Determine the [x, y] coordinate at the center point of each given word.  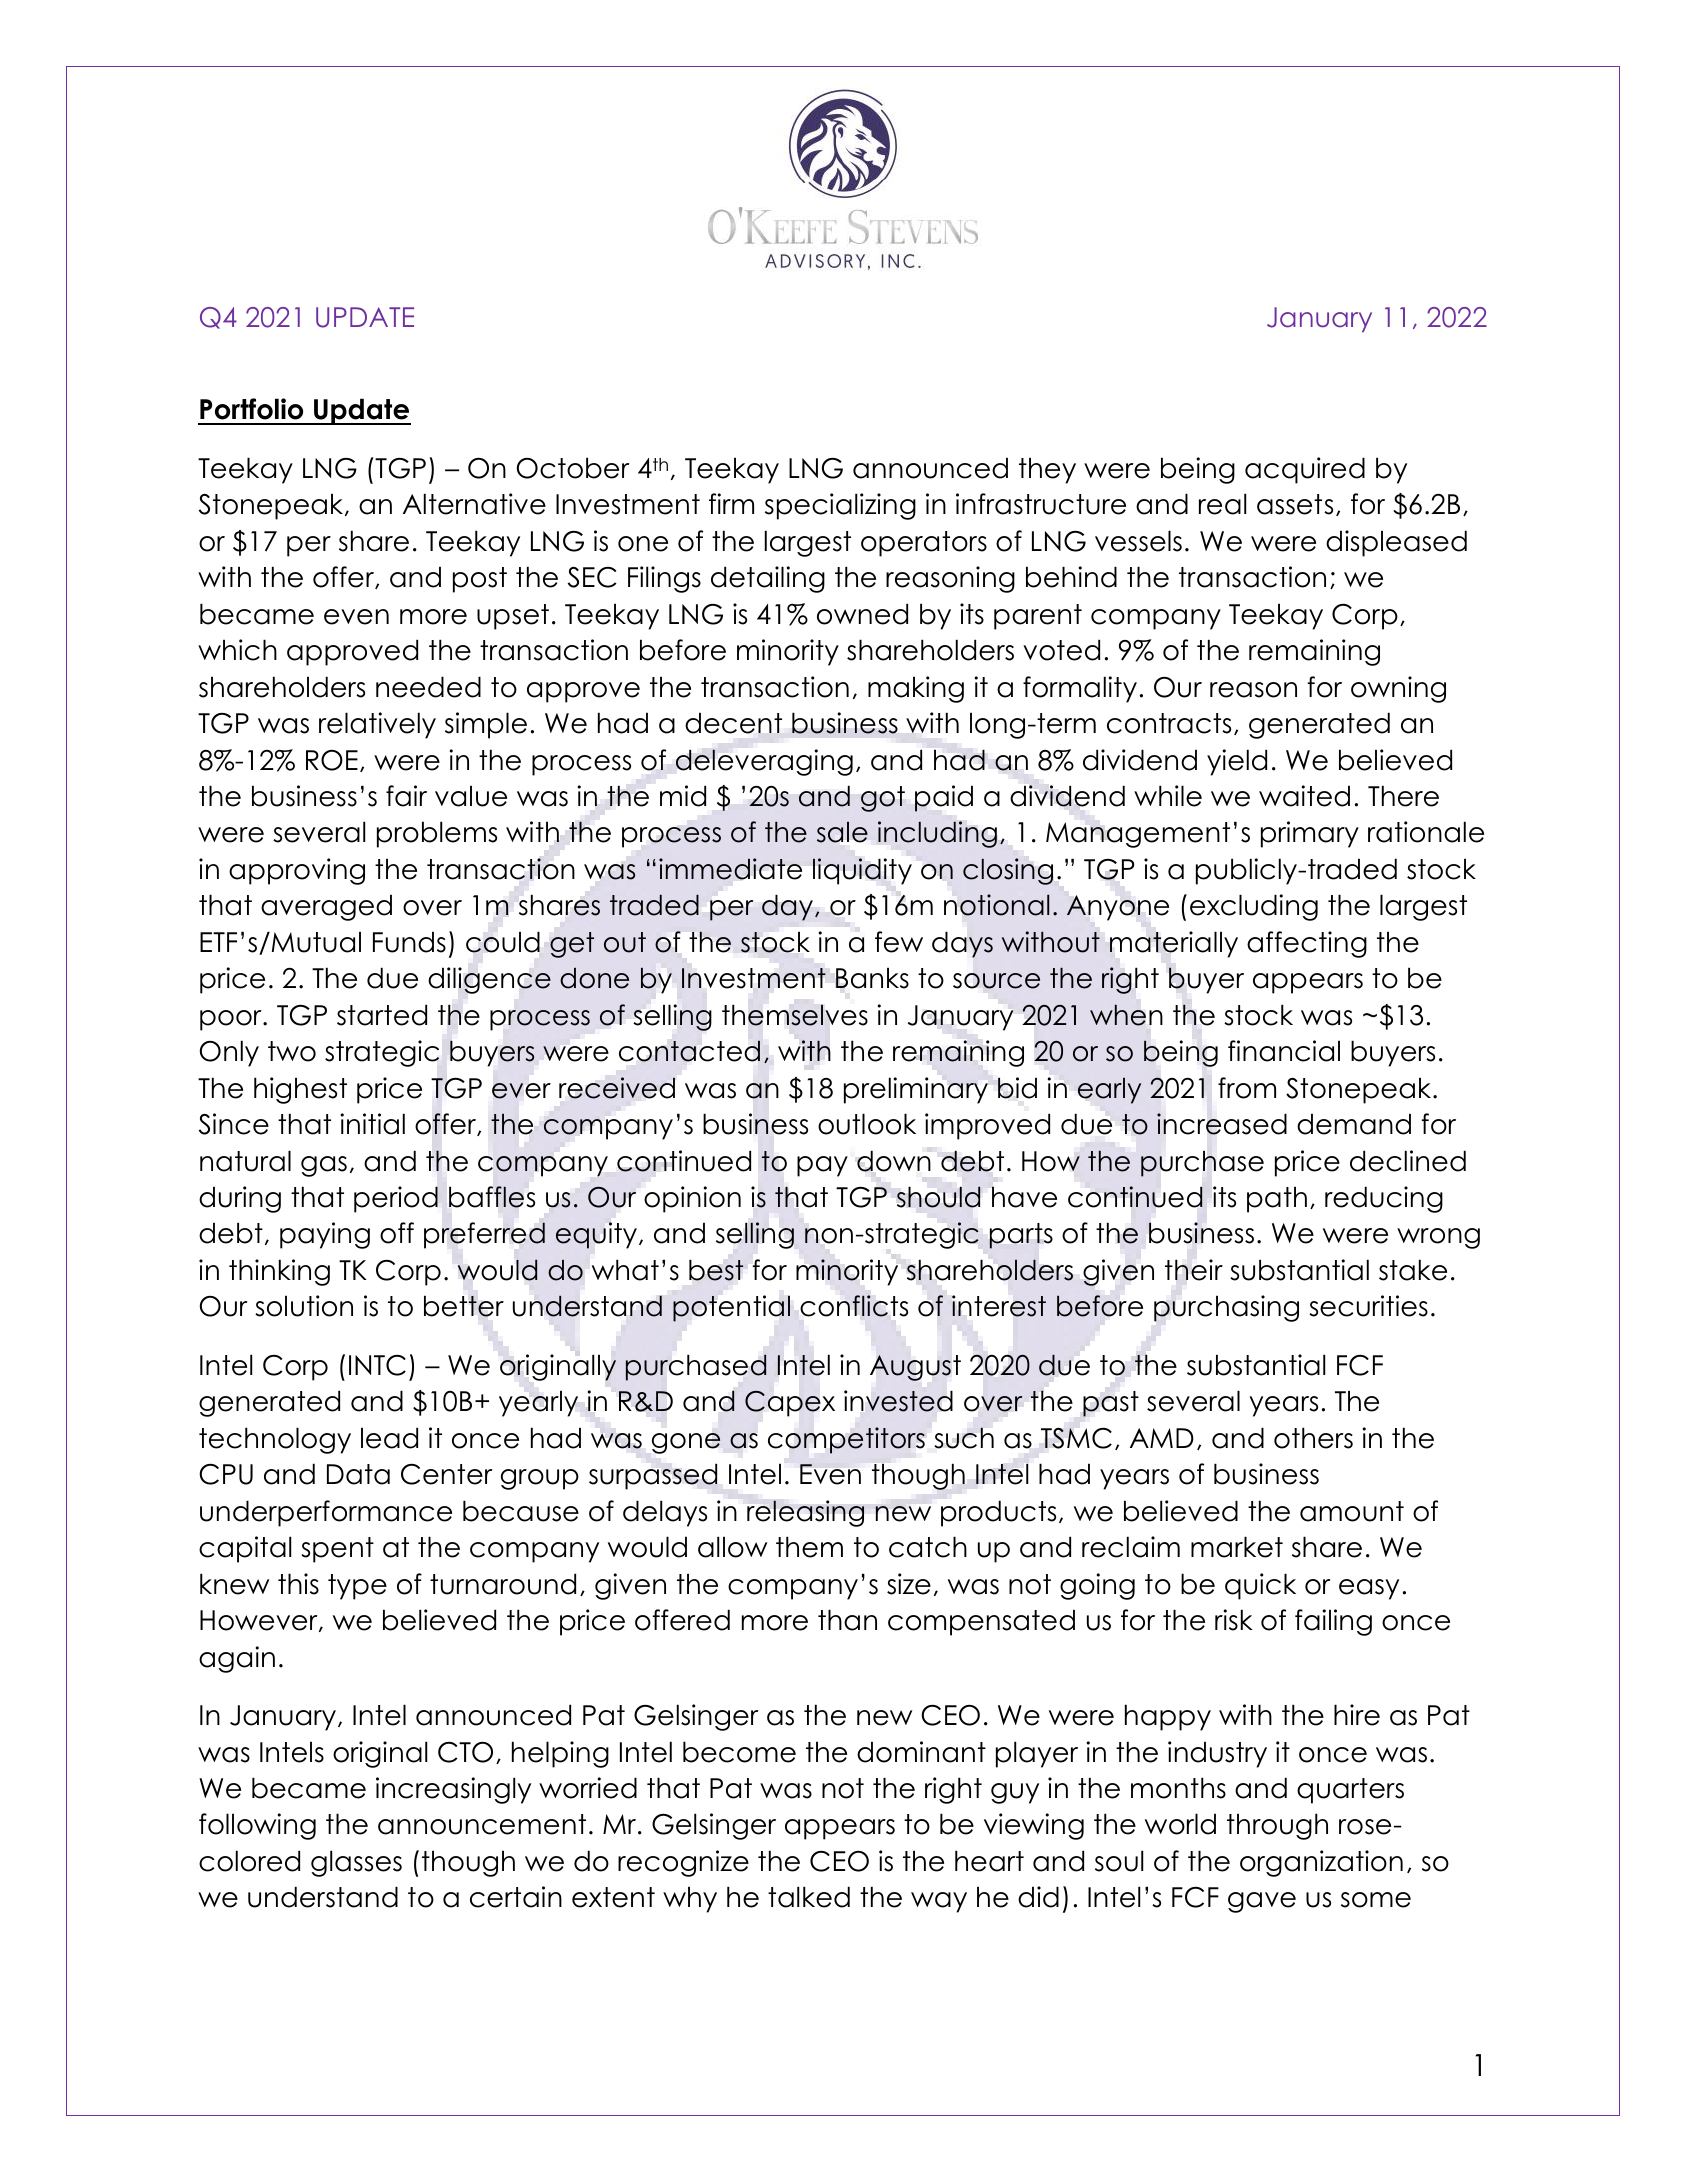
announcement [482, 1824]
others [1313, 1438]
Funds [409, 942]
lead [389, 1438]
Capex [790, 1403]
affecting [1307, 944]
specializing [840, 506]
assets [1295, 504]
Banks [872, 978]
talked [809, 1897]
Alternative [474, 504]
